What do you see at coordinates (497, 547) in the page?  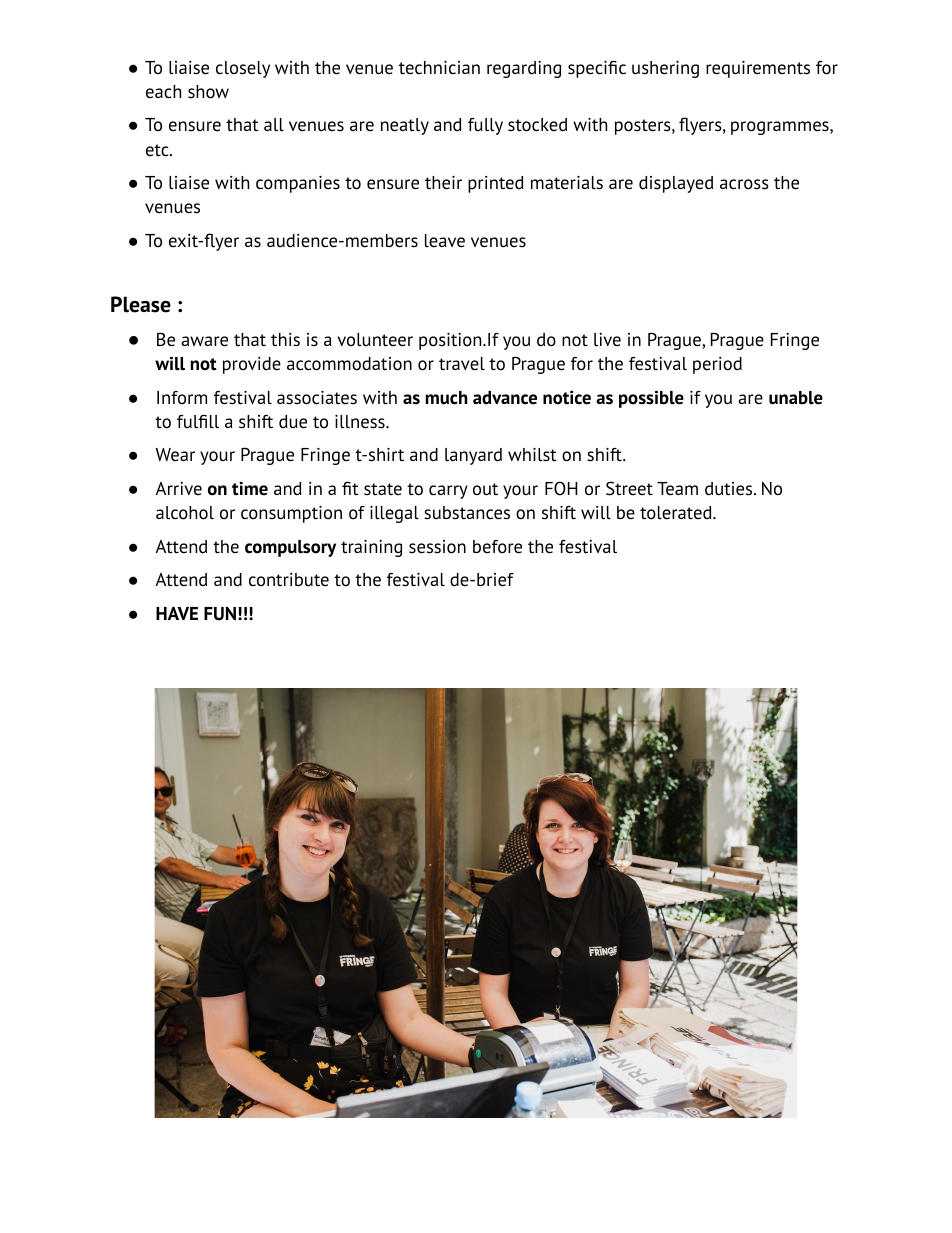 I see `before` at bounding box center [497, 547].
